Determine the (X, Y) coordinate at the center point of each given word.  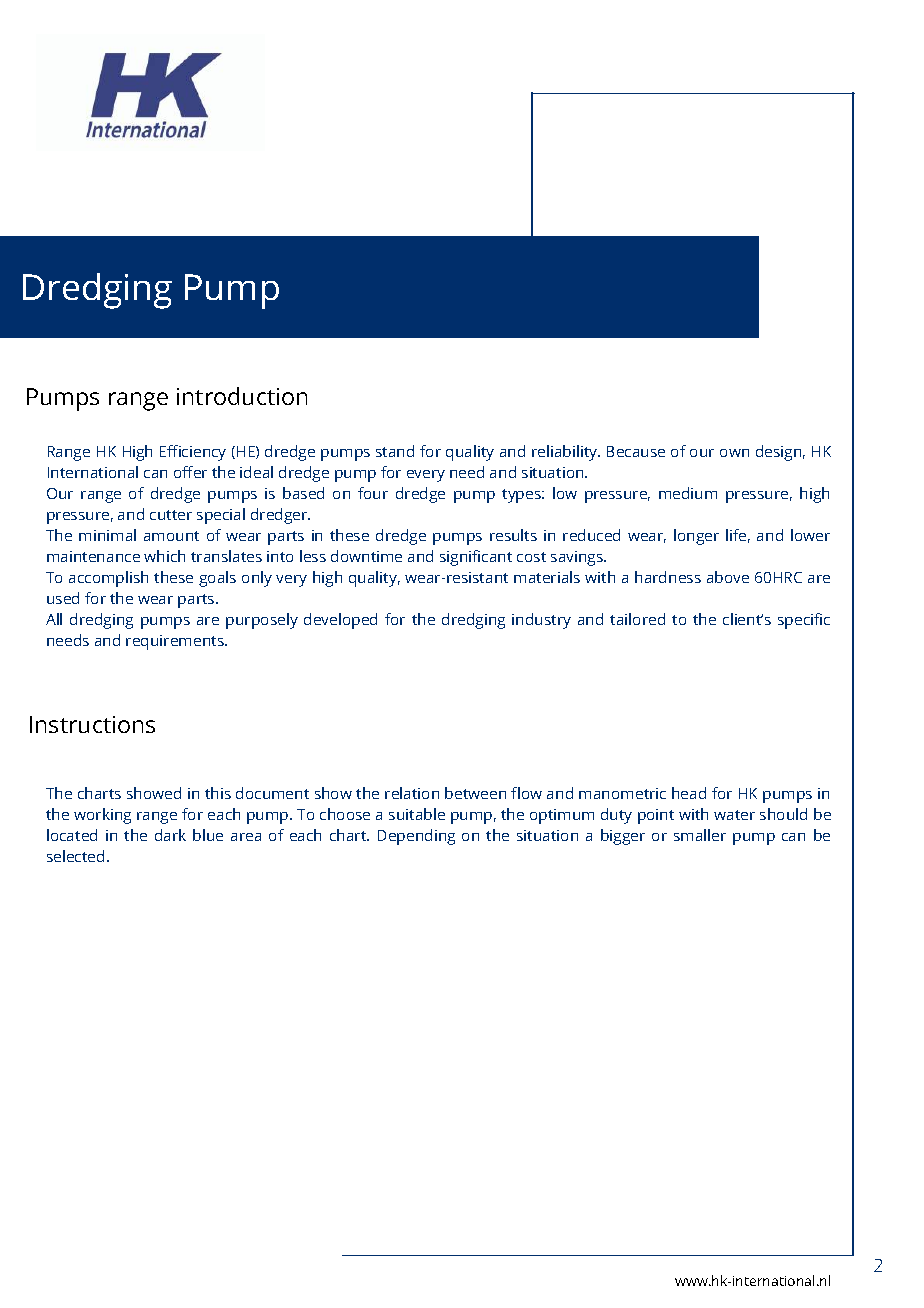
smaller (700, 835)
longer (696, 537)
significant (476, 558)
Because (636, 451)
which (164, 556)
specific (804, 621)
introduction (242, 396)
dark (170, 835)
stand (395, 451)
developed (340, 621)
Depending (416, 837)
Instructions (92, 724)
